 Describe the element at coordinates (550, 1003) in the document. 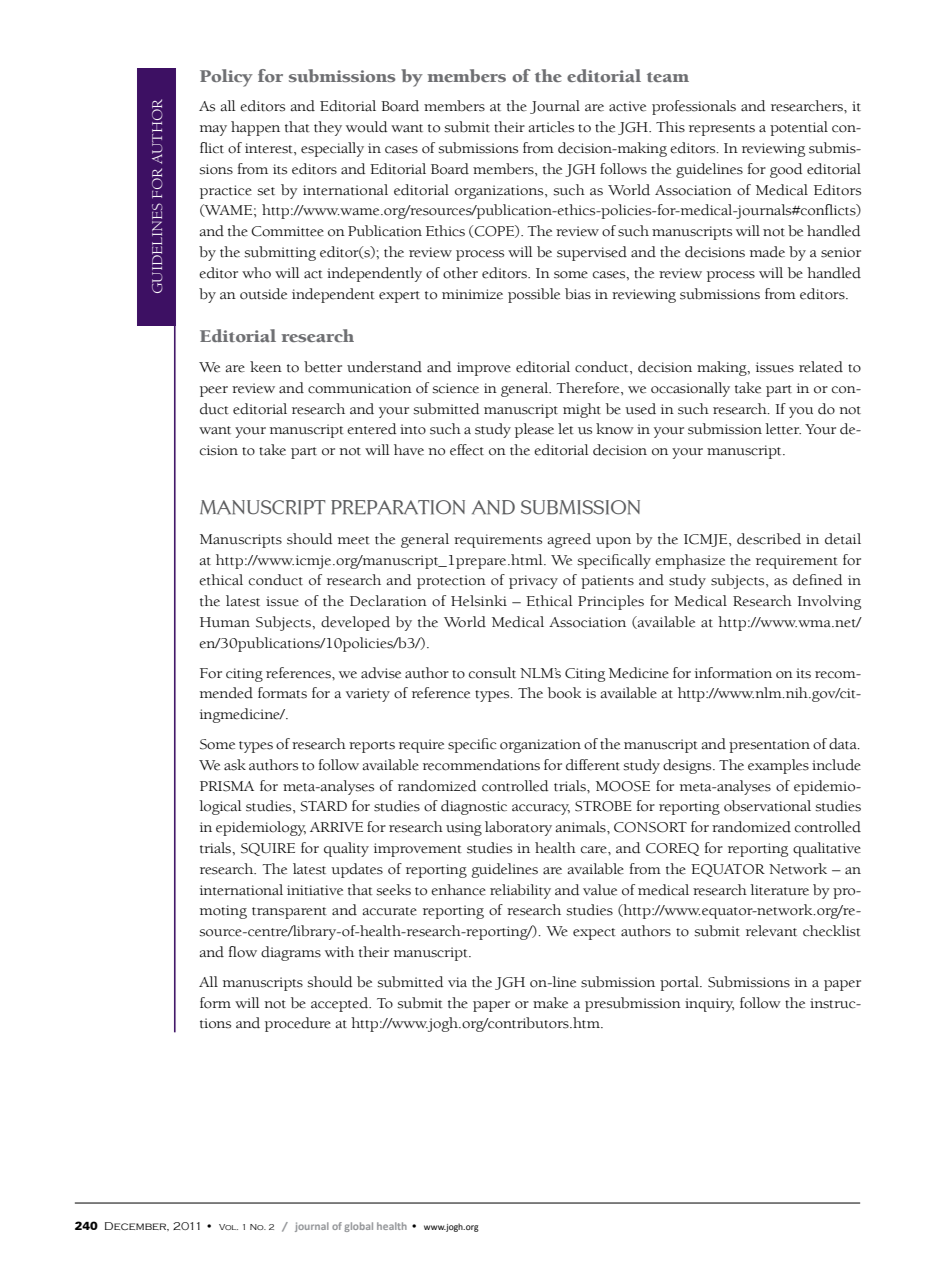

I see `make` at that location.
